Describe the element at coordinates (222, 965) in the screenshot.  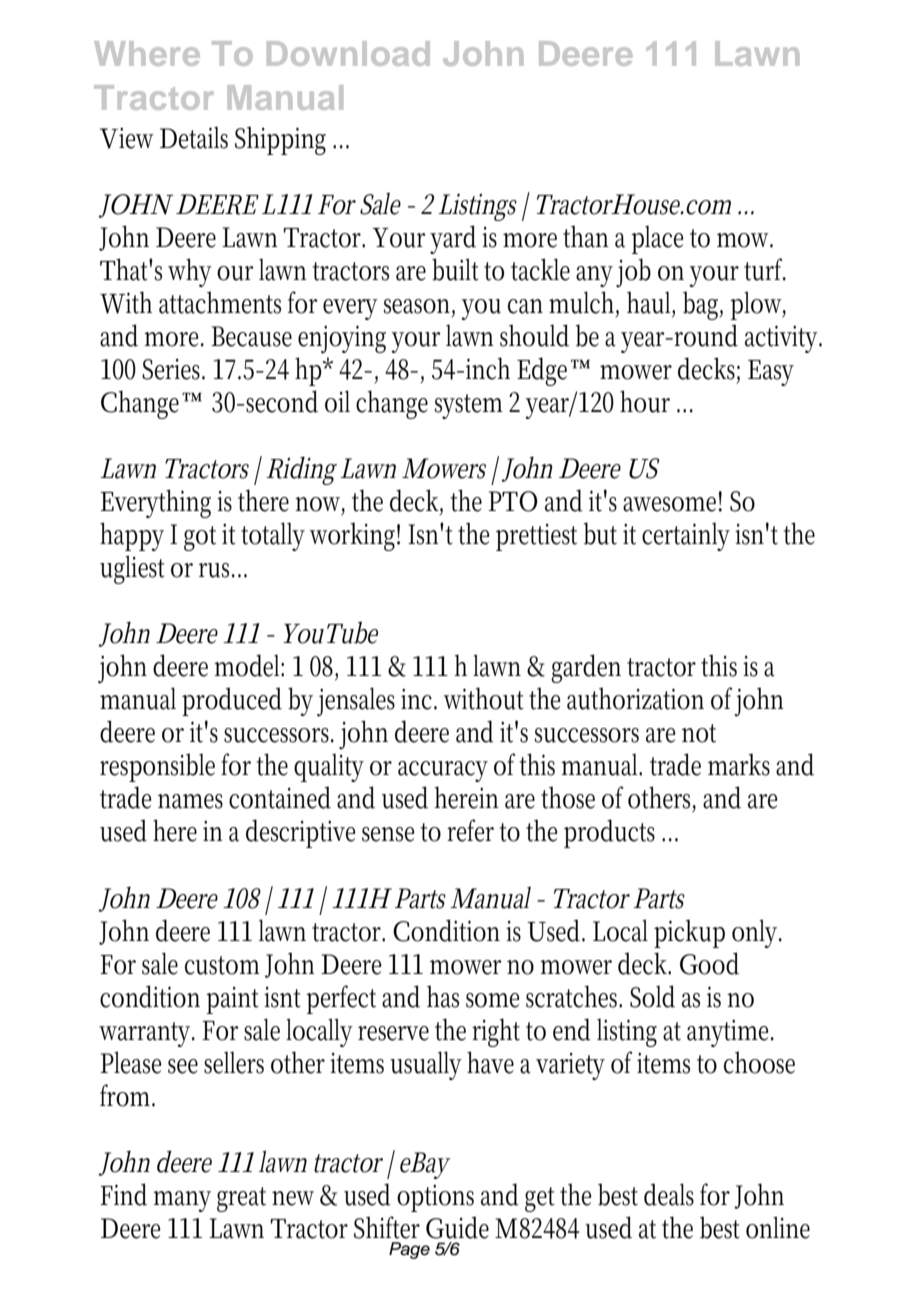
I see `custom` at that location.
